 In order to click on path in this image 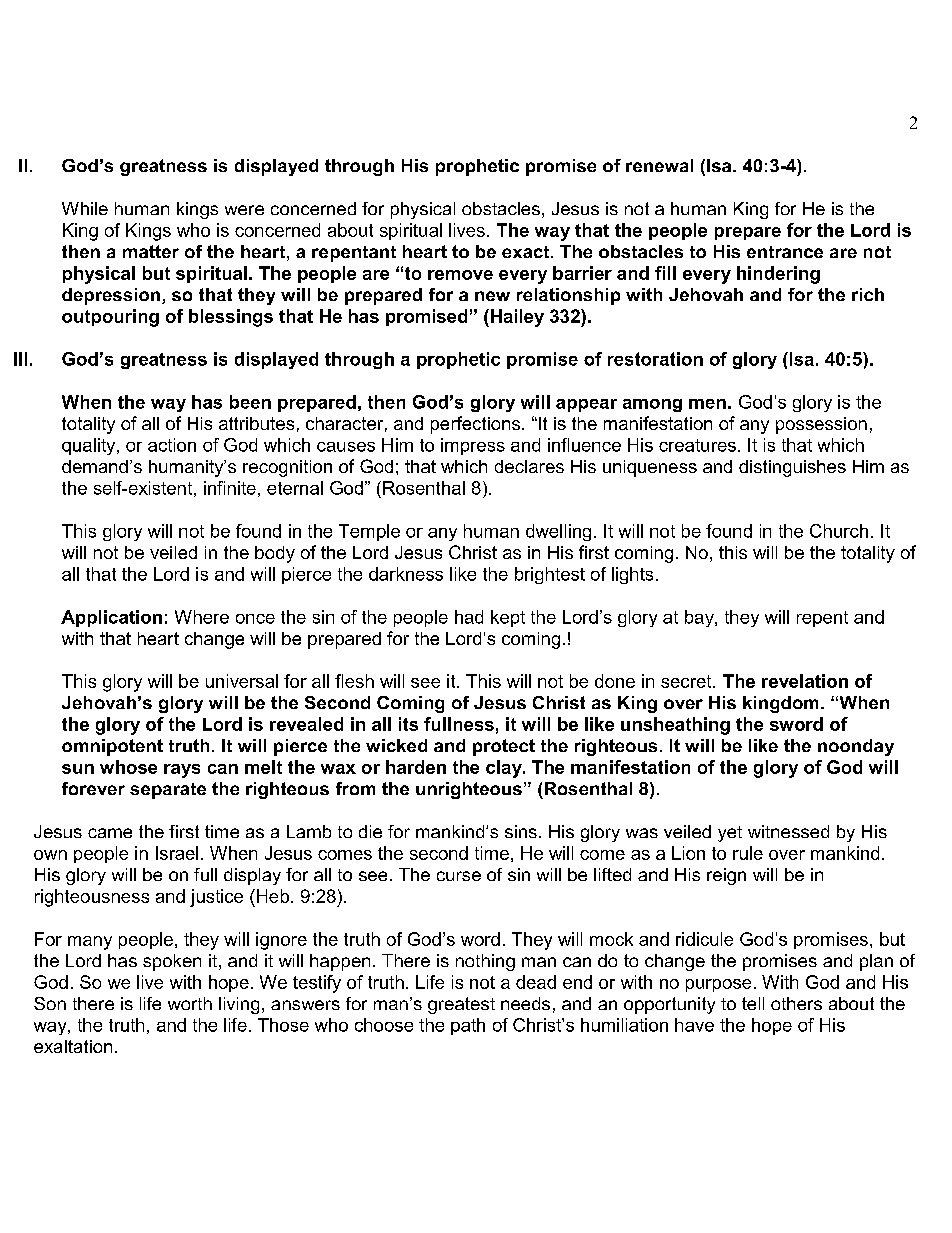, I will do `click(468, 1026)`.
